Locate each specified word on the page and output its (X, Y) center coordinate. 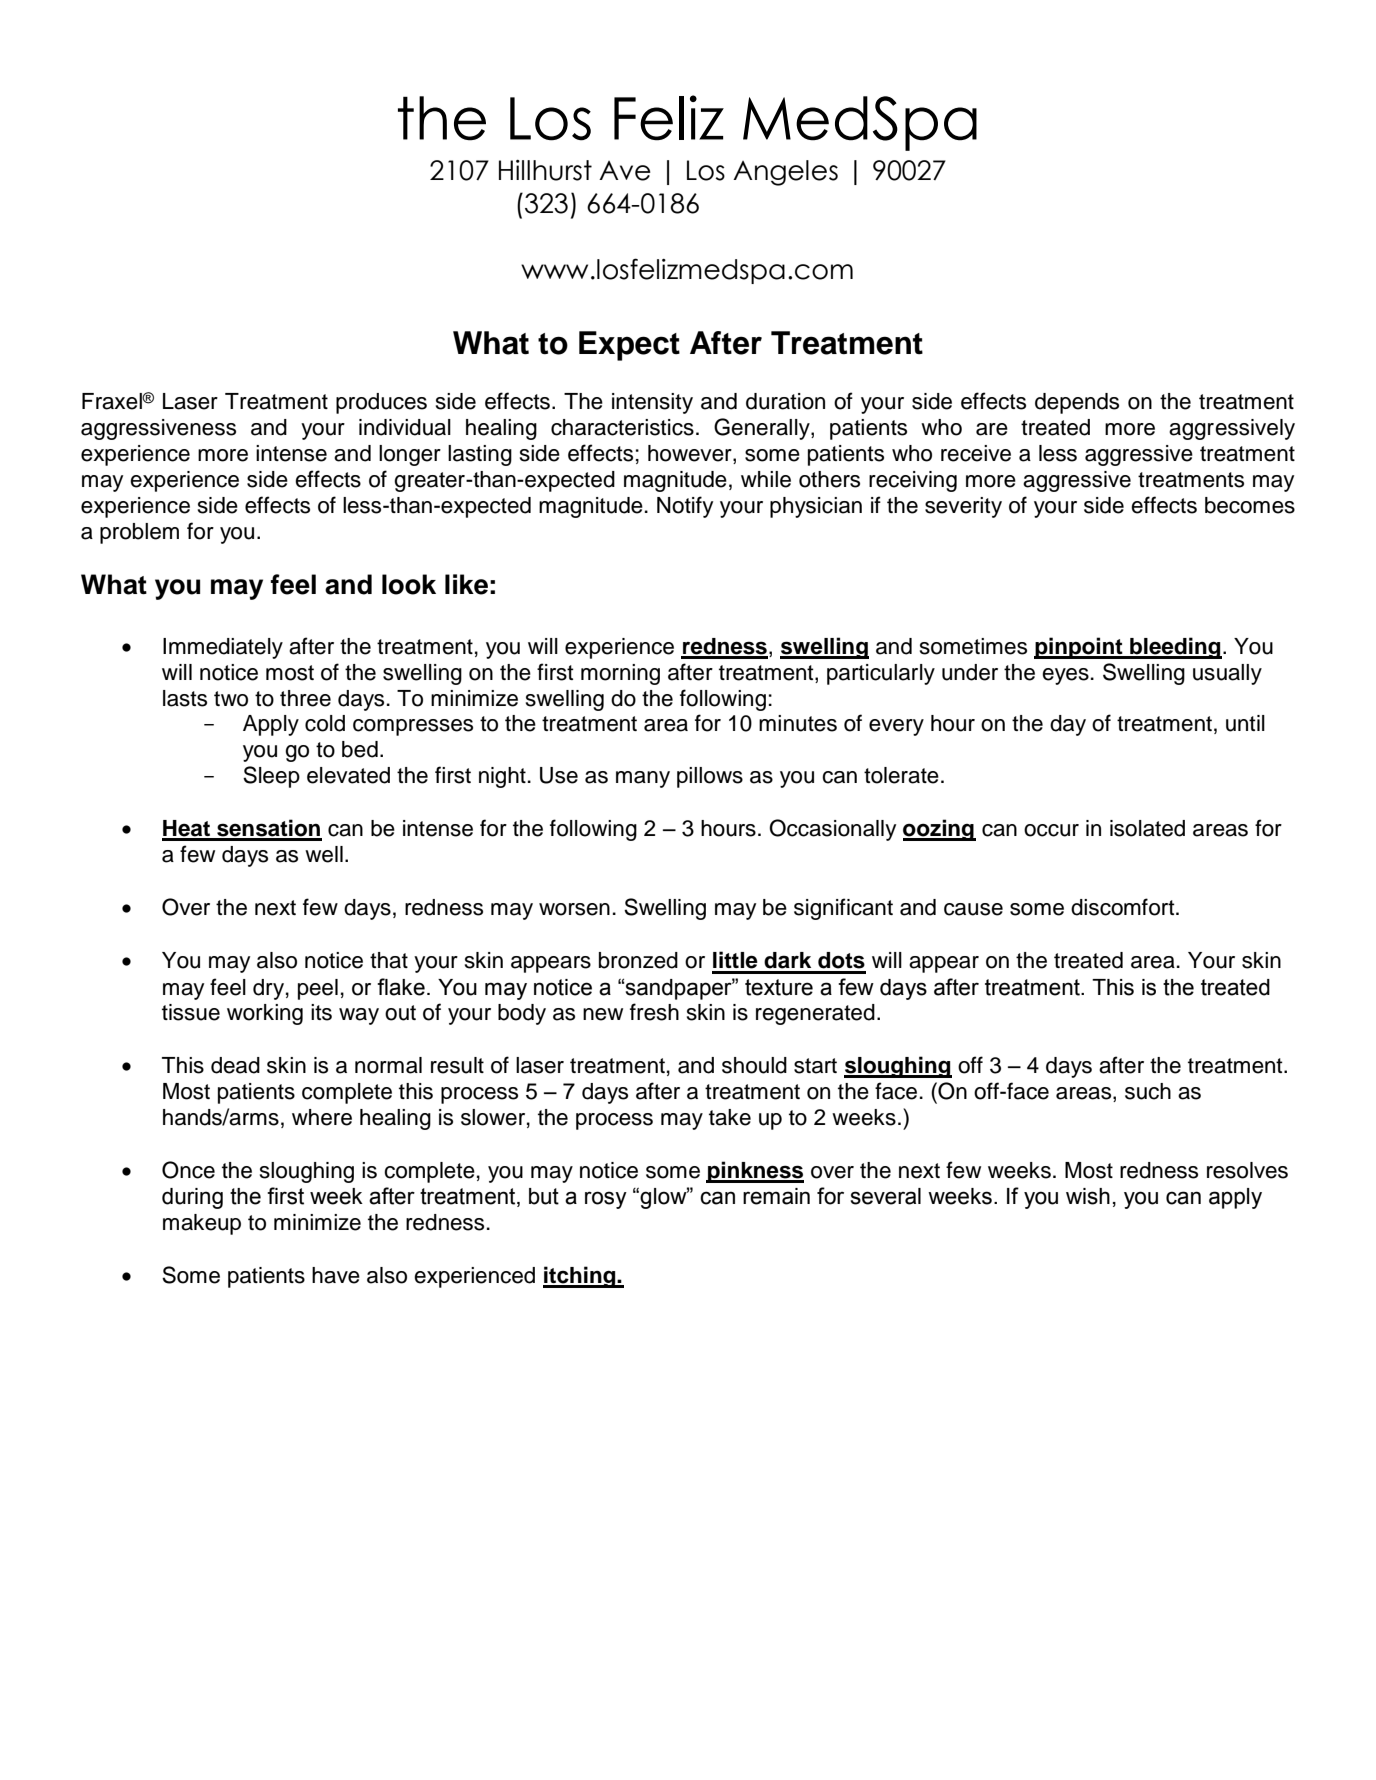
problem (139, 533)
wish (1088, 1196)
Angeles (785, 173)
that (389, 960)
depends (1077, 403)
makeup (202, 1224)
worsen (574, 909)
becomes (1250, 505)
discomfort (1124, 907)
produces (381, 403)
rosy (606, 1200)
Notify (685, 507)
